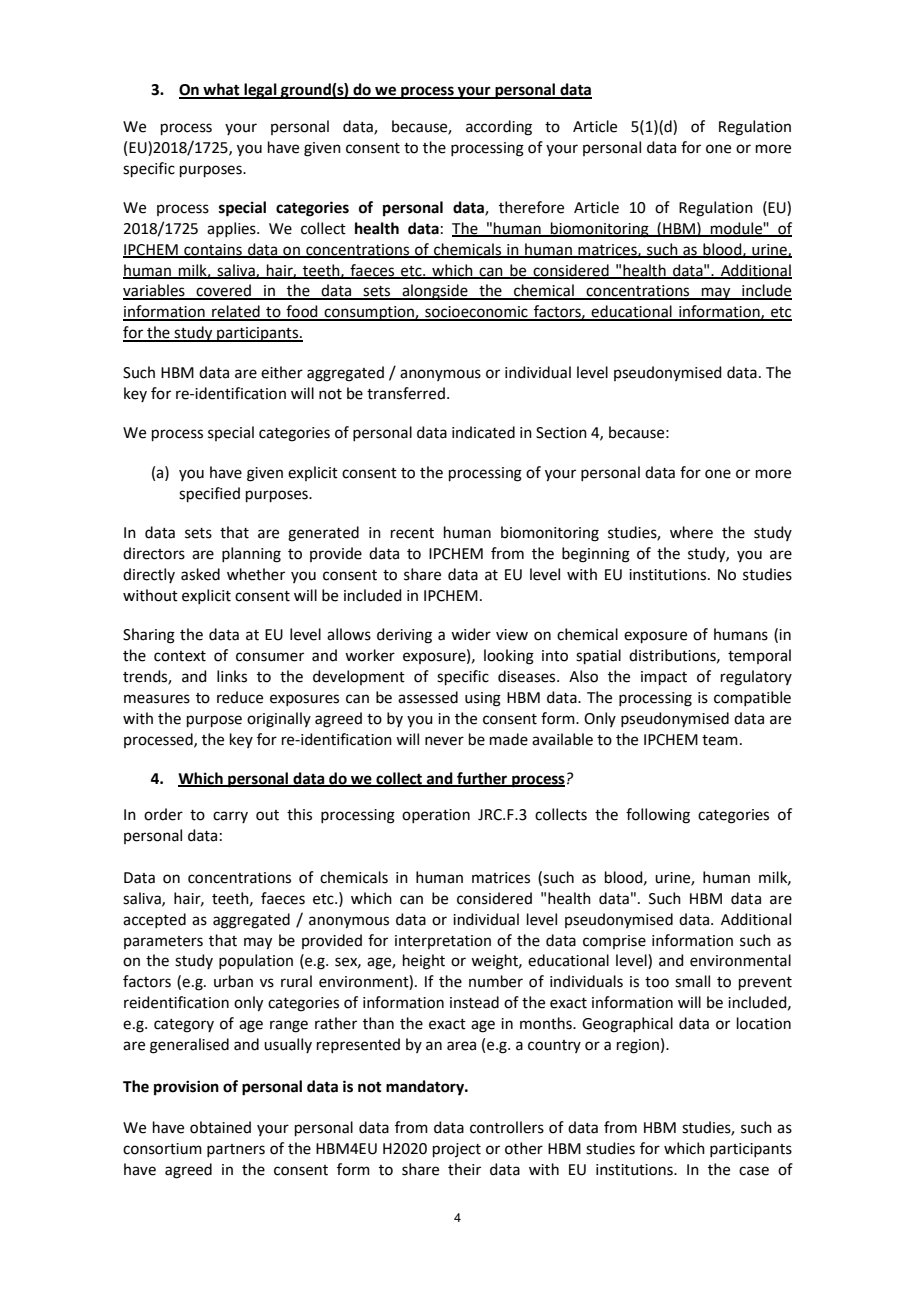  I want to click on therefore, so click(531, 207).
